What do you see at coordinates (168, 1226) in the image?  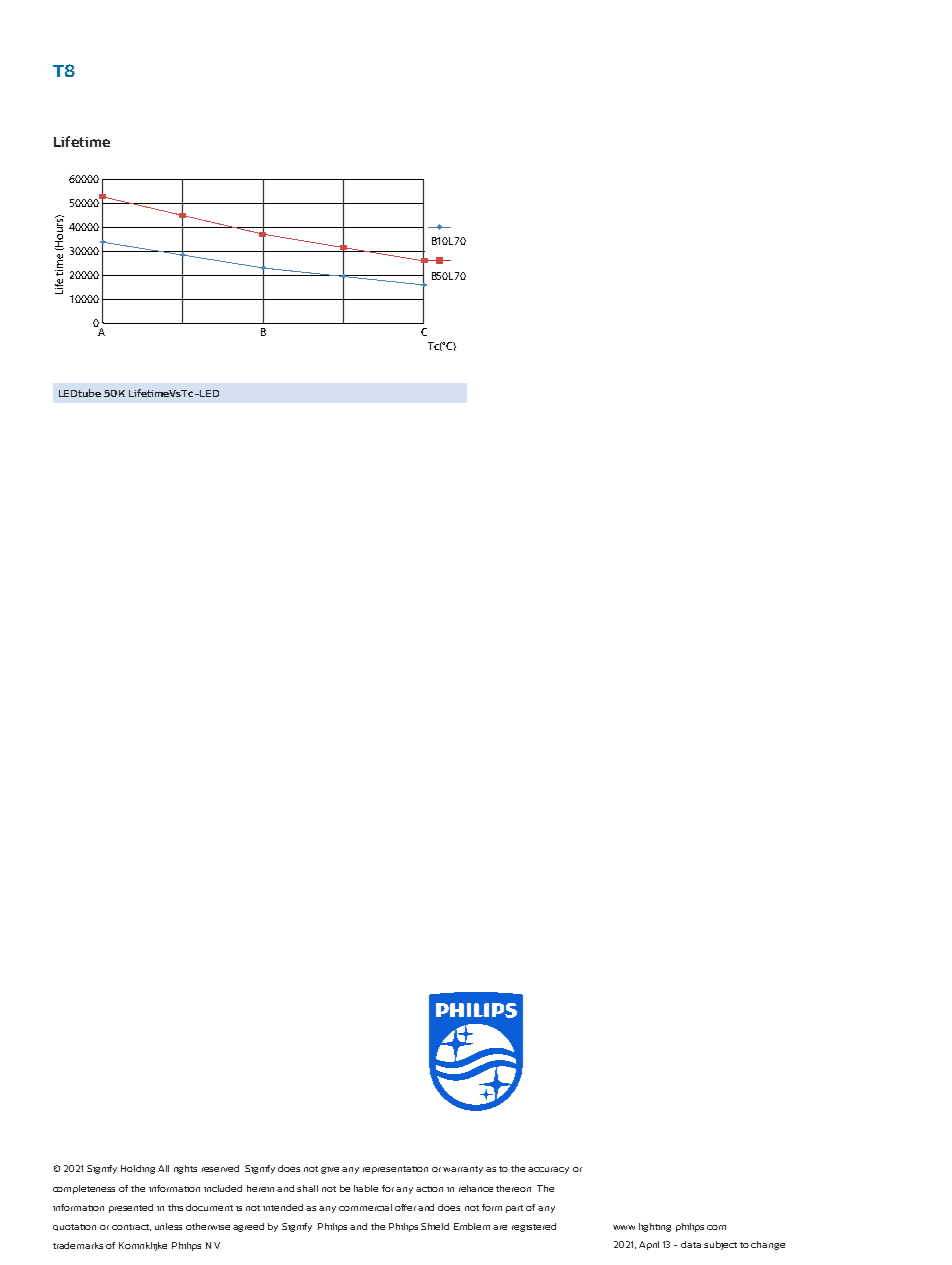 I see `unless` at bounding box center [168, 1226].
